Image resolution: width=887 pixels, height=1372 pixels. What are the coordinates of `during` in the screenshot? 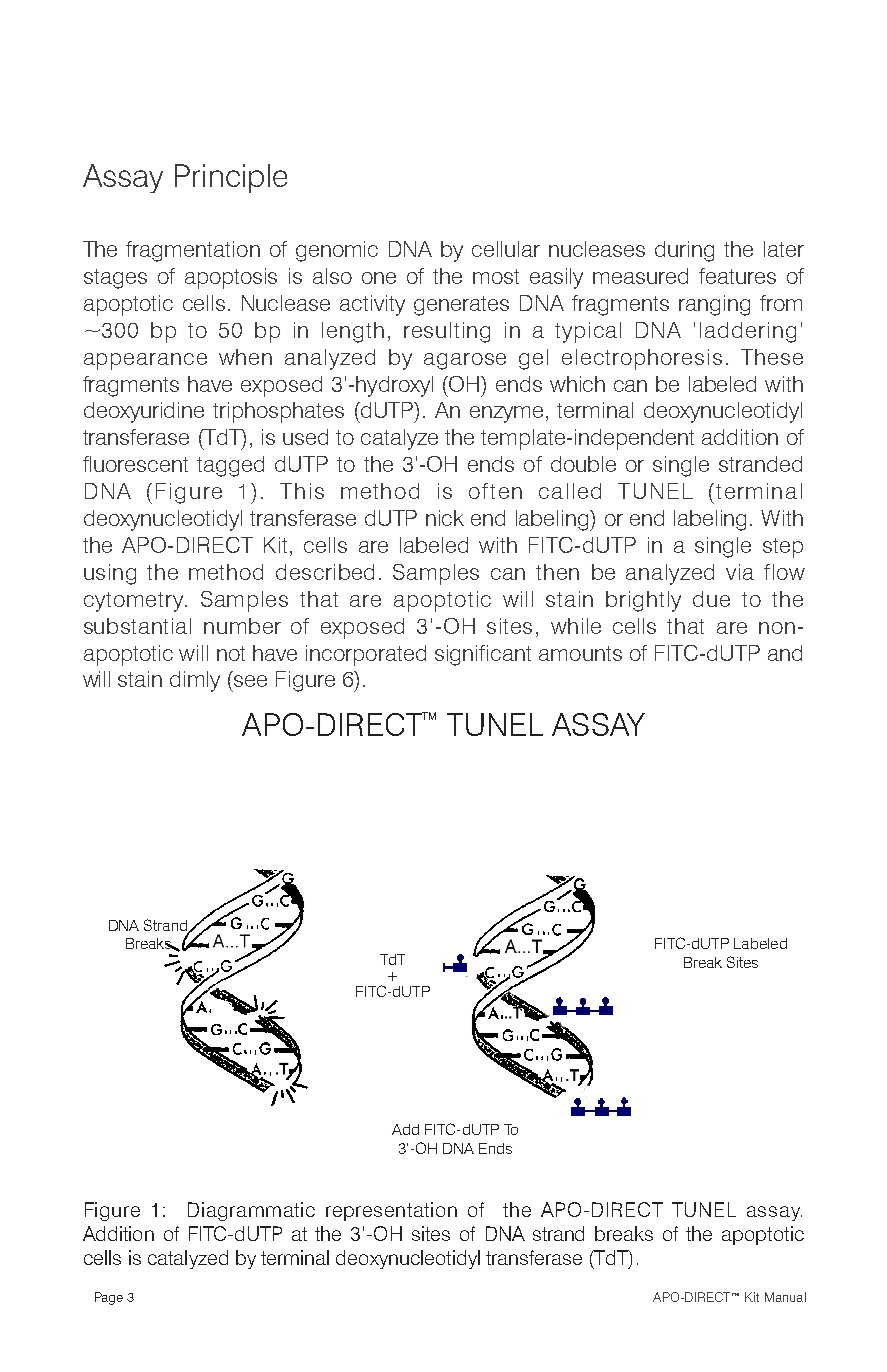 It's located at (684, 251).
